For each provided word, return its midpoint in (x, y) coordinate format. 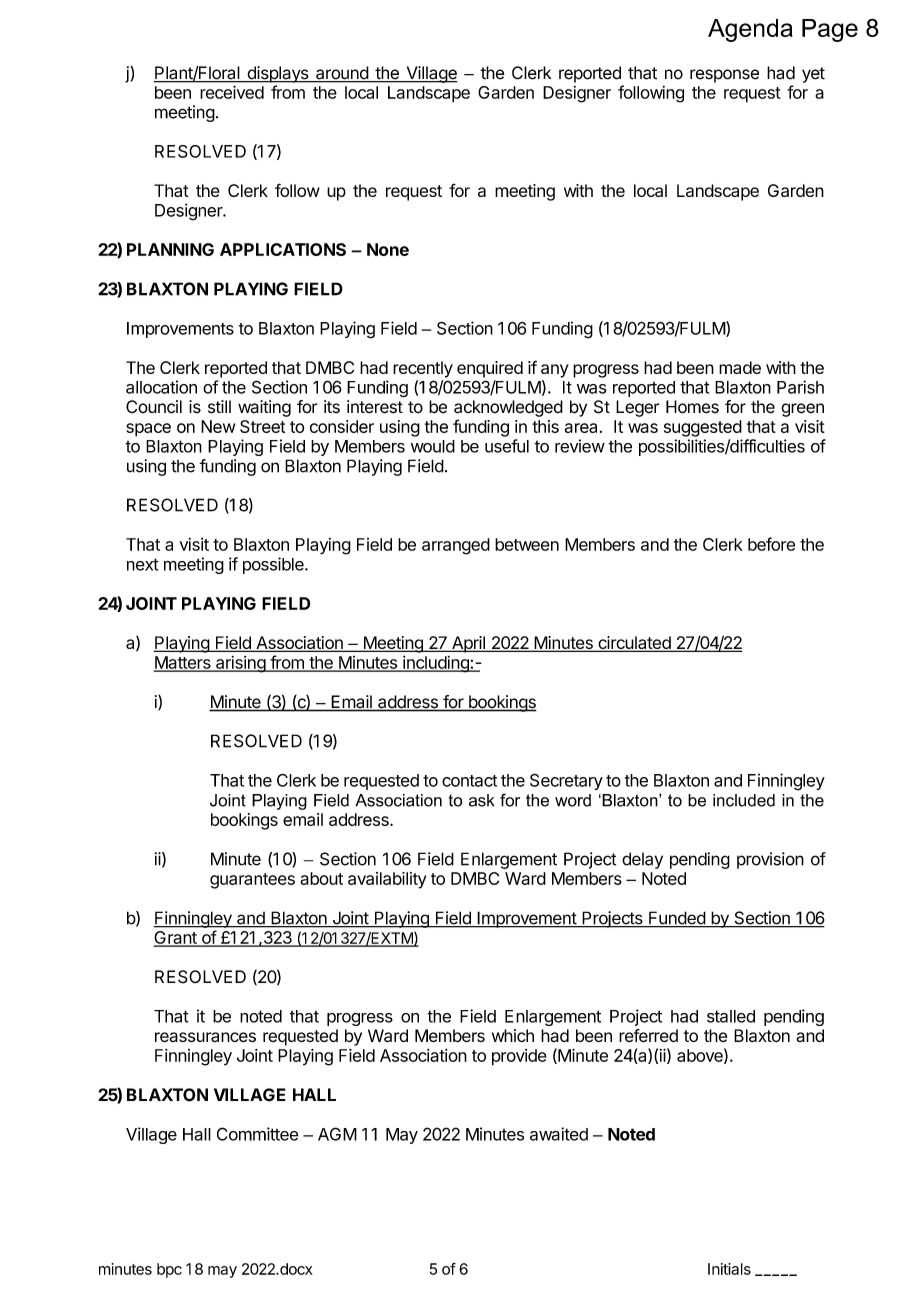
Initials (729, 1269)
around (342, 74)
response (724, 76)
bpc (169, 1270)
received (232, 92)
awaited (559, 1134)
